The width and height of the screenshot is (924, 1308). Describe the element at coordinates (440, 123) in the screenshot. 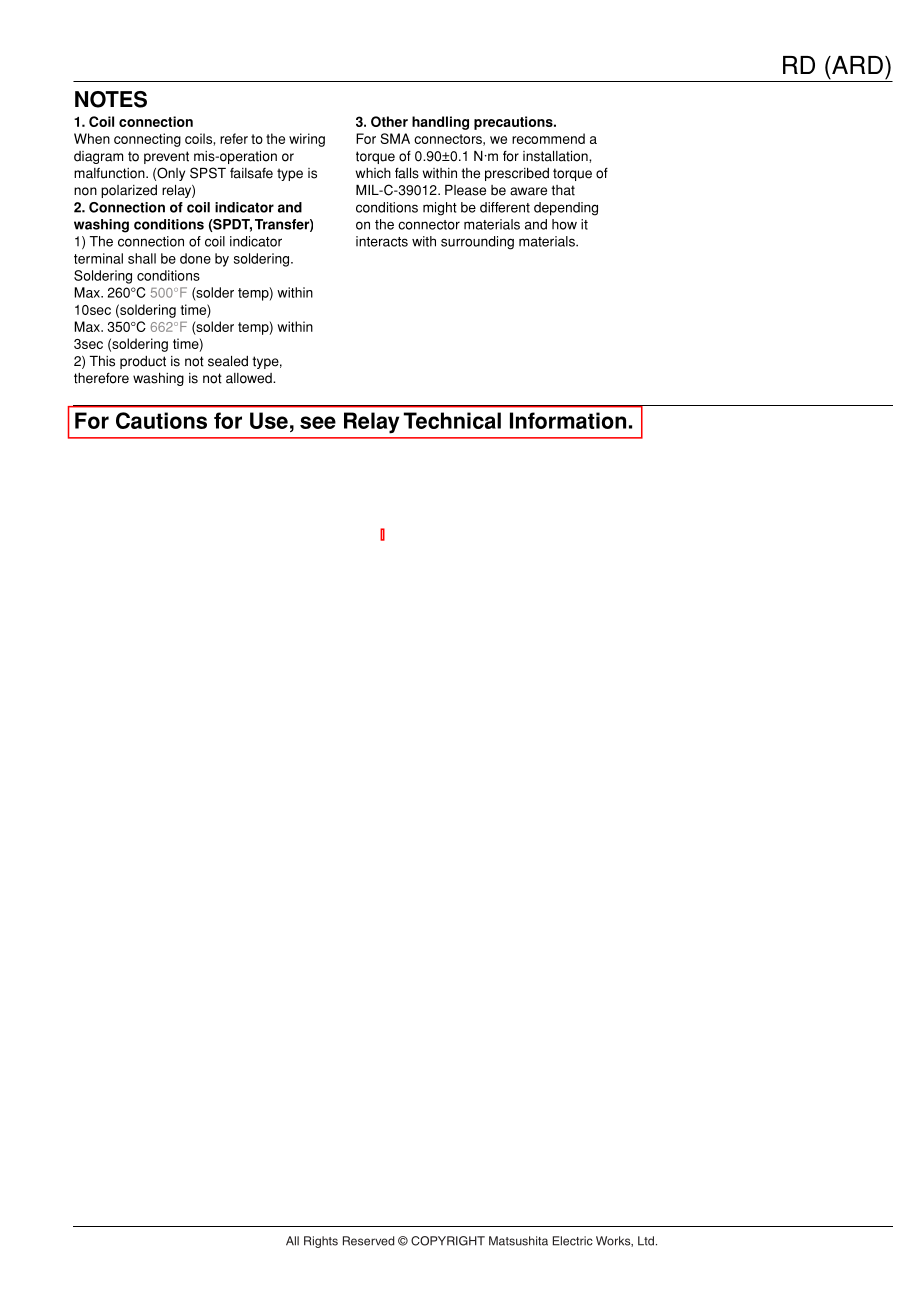

I see `handling` at that location.
